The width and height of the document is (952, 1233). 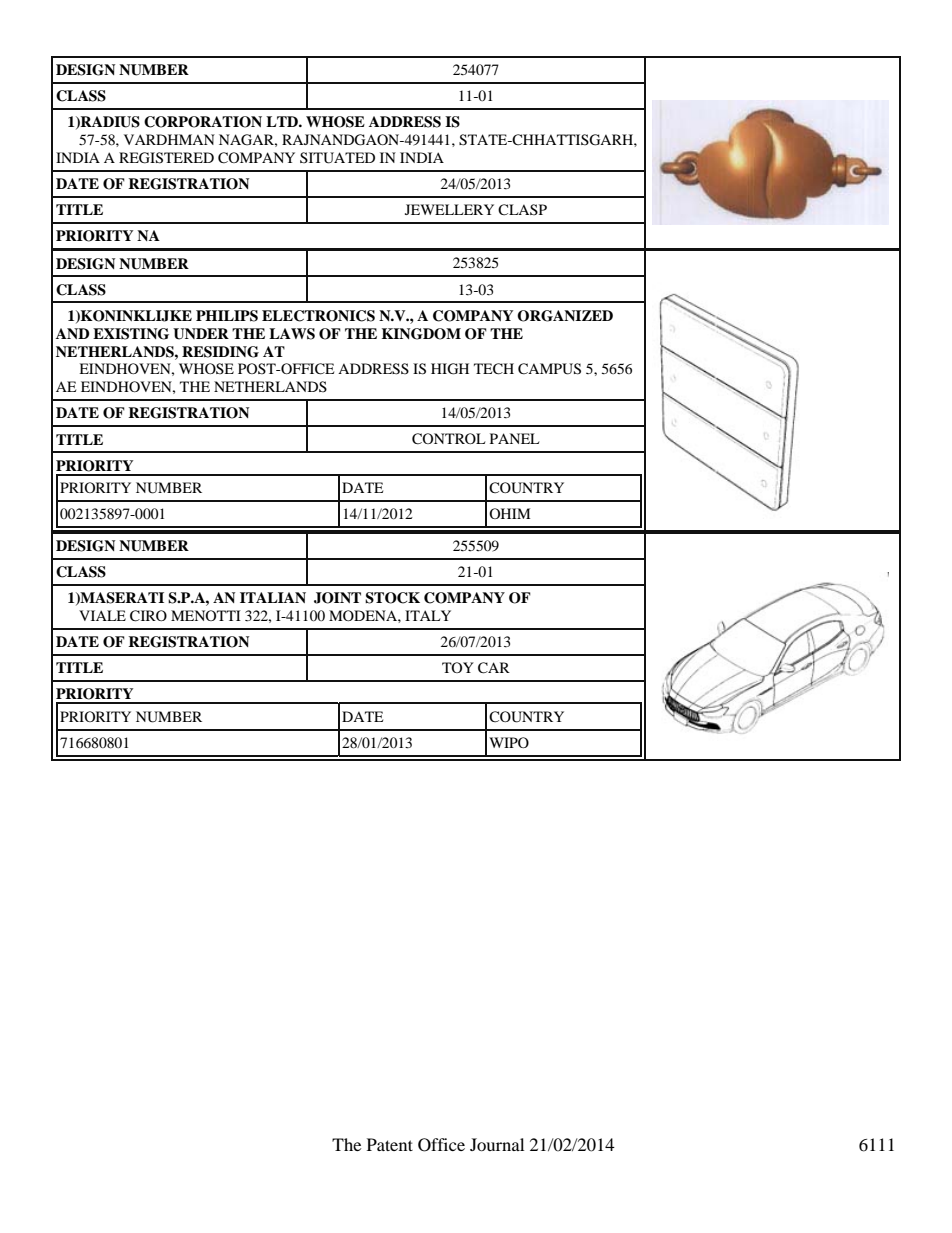 What do you see at coordinates (494, 369) in the document?
I see `TECH` at bounding box center [494, 369].
